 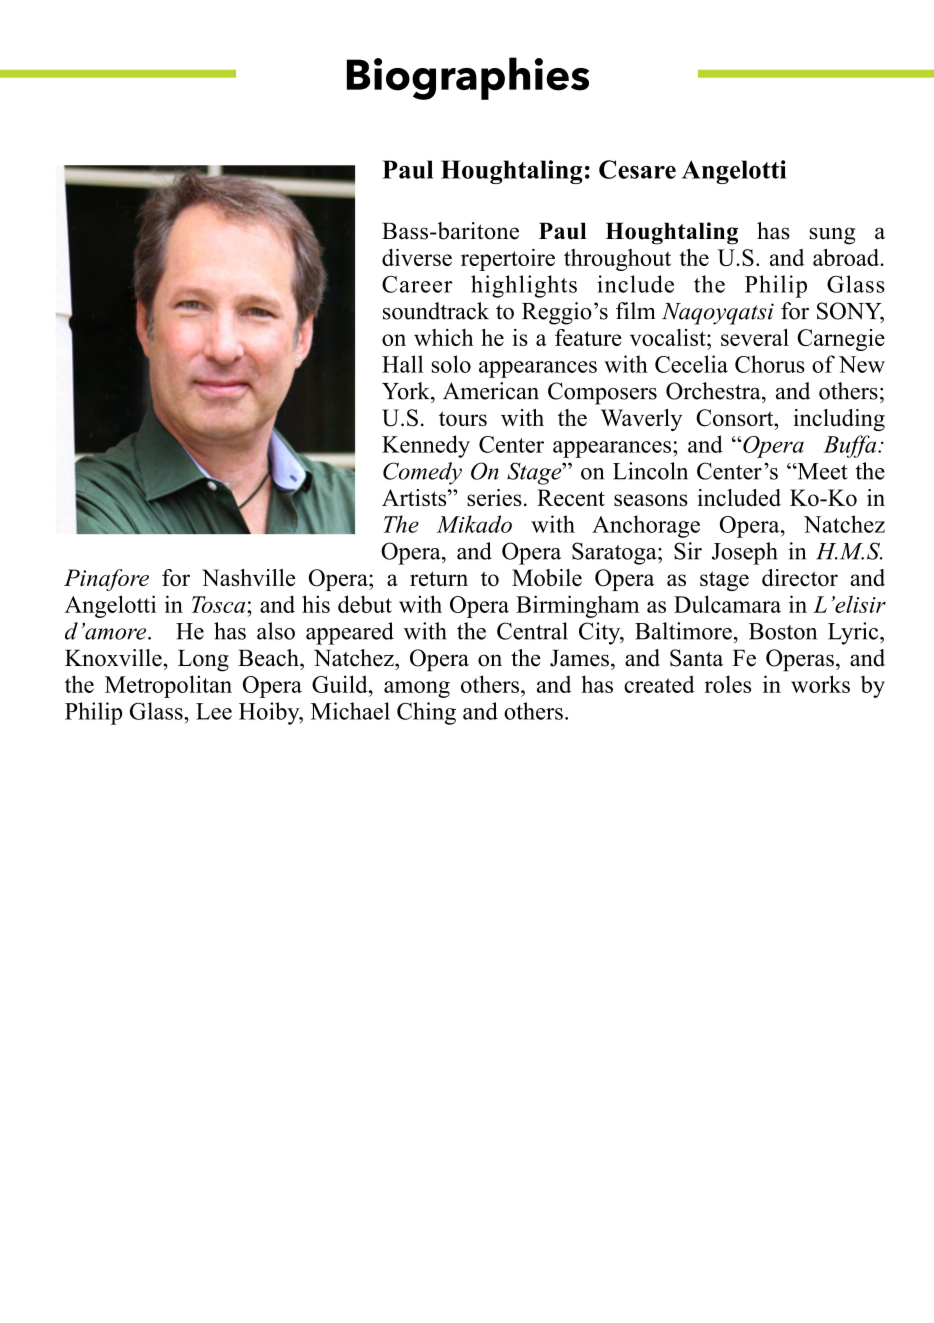 I want to click on American, so click(x=491, y=391).
